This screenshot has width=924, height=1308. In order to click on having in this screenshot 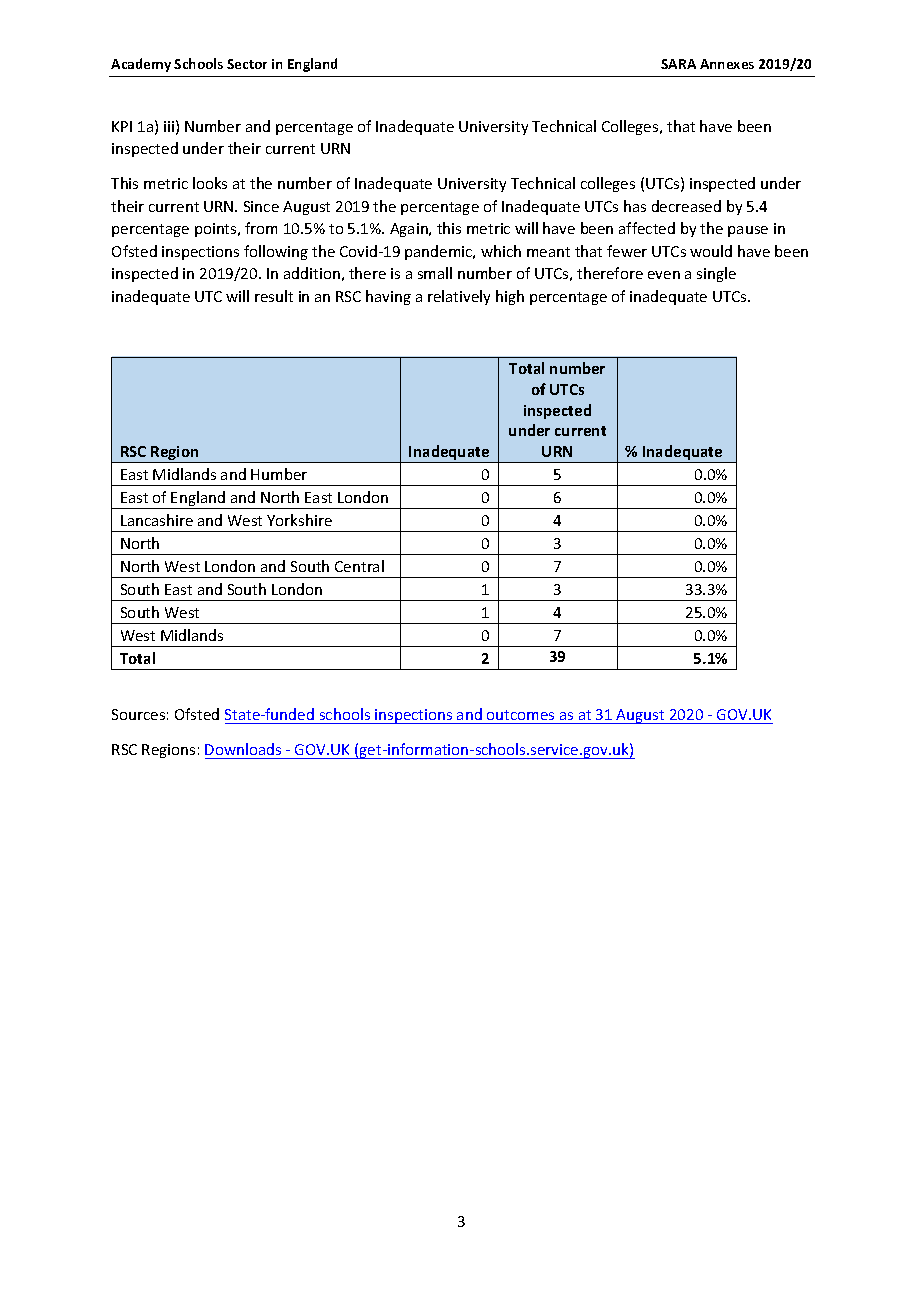, I will do `click(388, 297)`.
